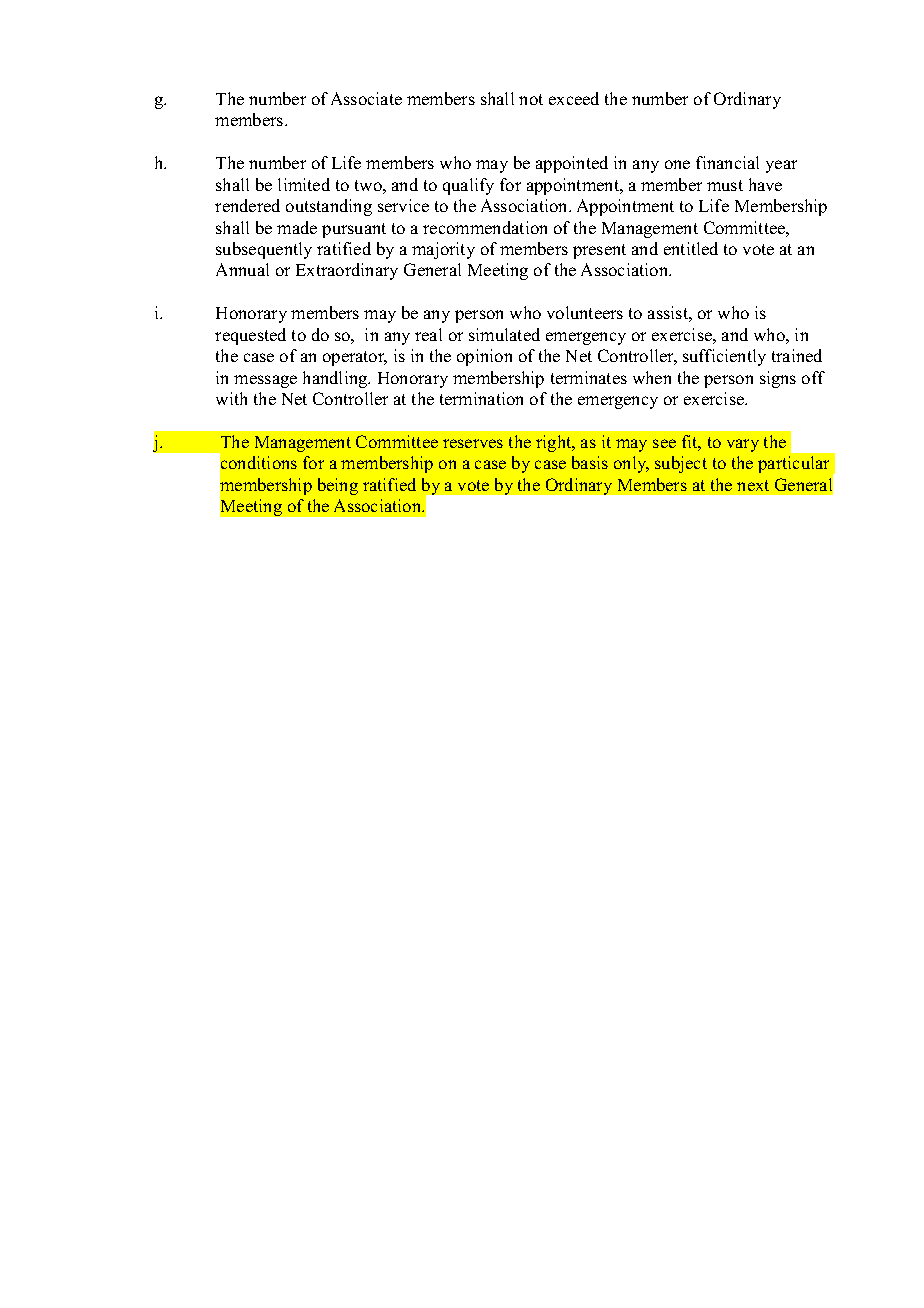  I want to click on with, so click(231, 398).
